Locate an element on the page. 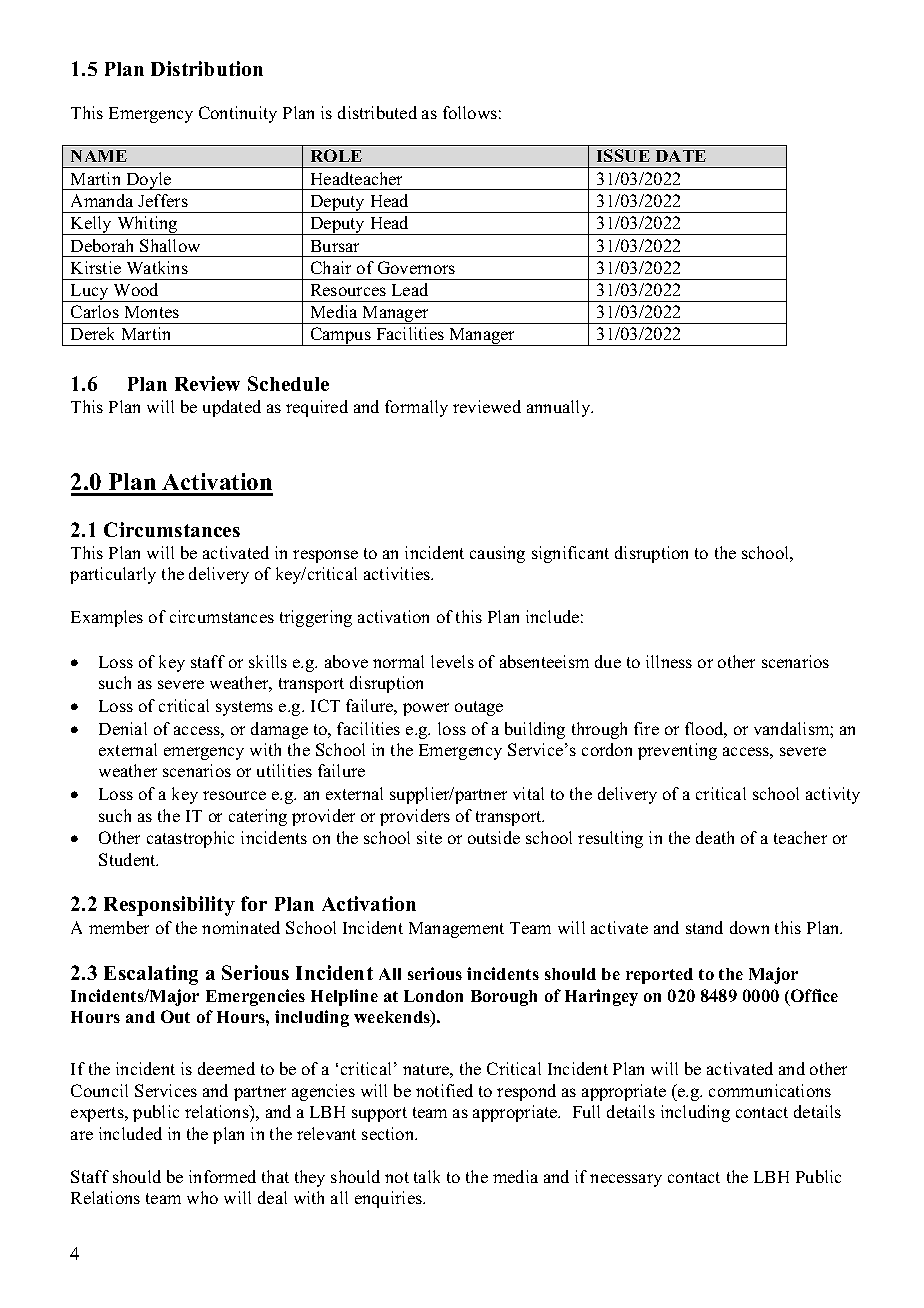  site is located at coordinates (429, 837).
